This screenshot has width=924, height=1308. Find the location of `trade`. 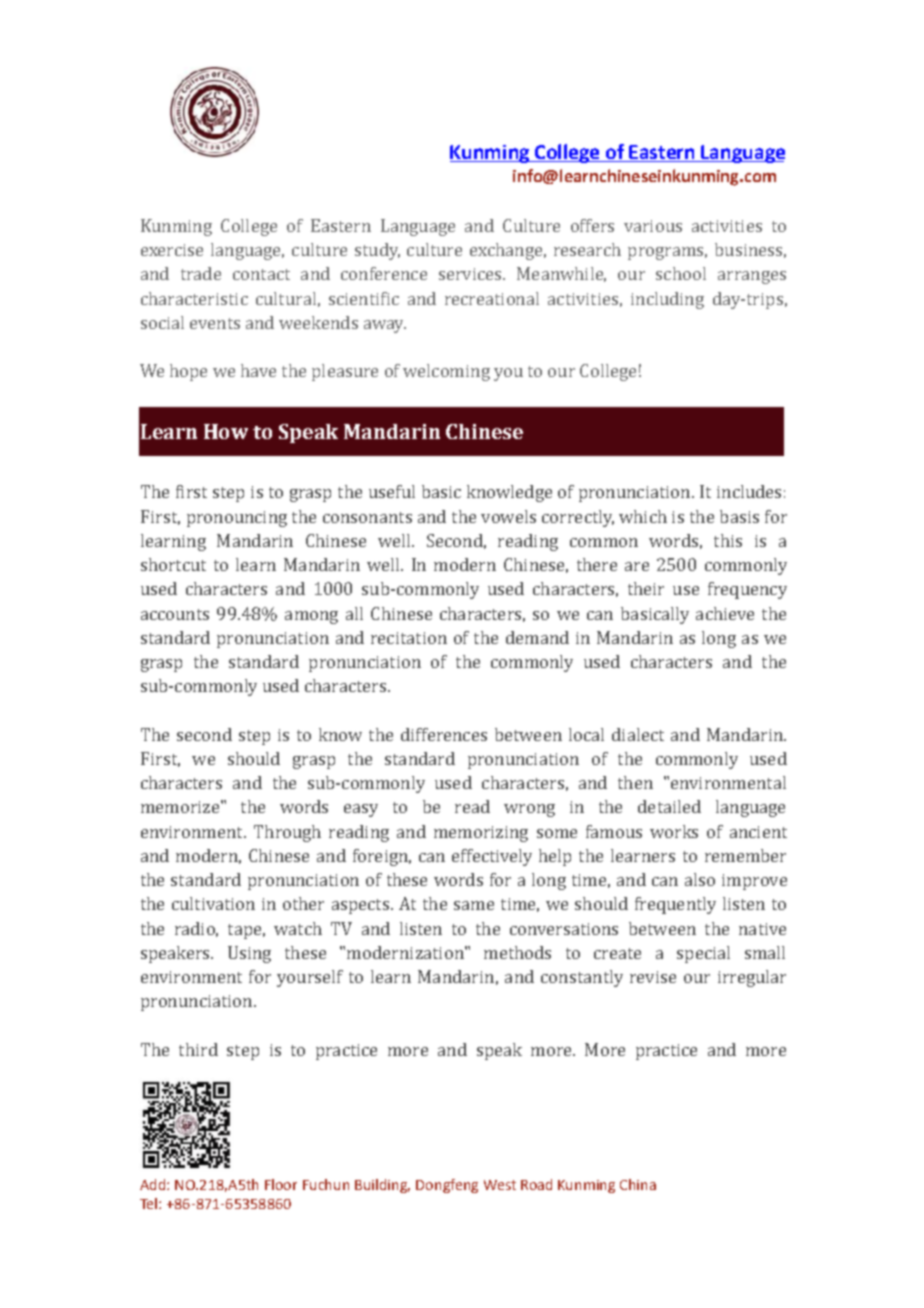

trade is located at coordinates (201, 273).
